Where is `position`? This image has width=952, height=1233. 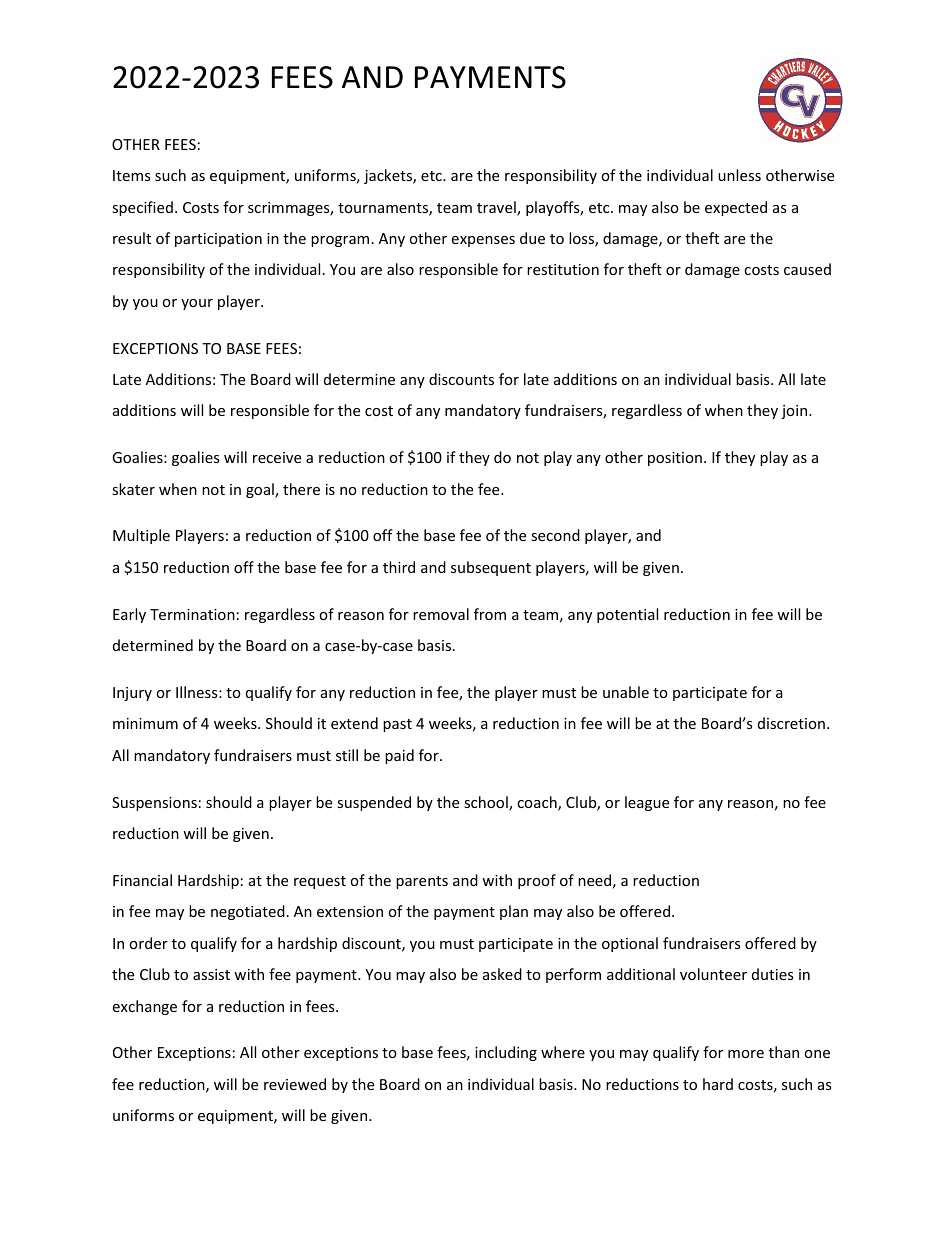 position is located at coordinates (675, 459).
